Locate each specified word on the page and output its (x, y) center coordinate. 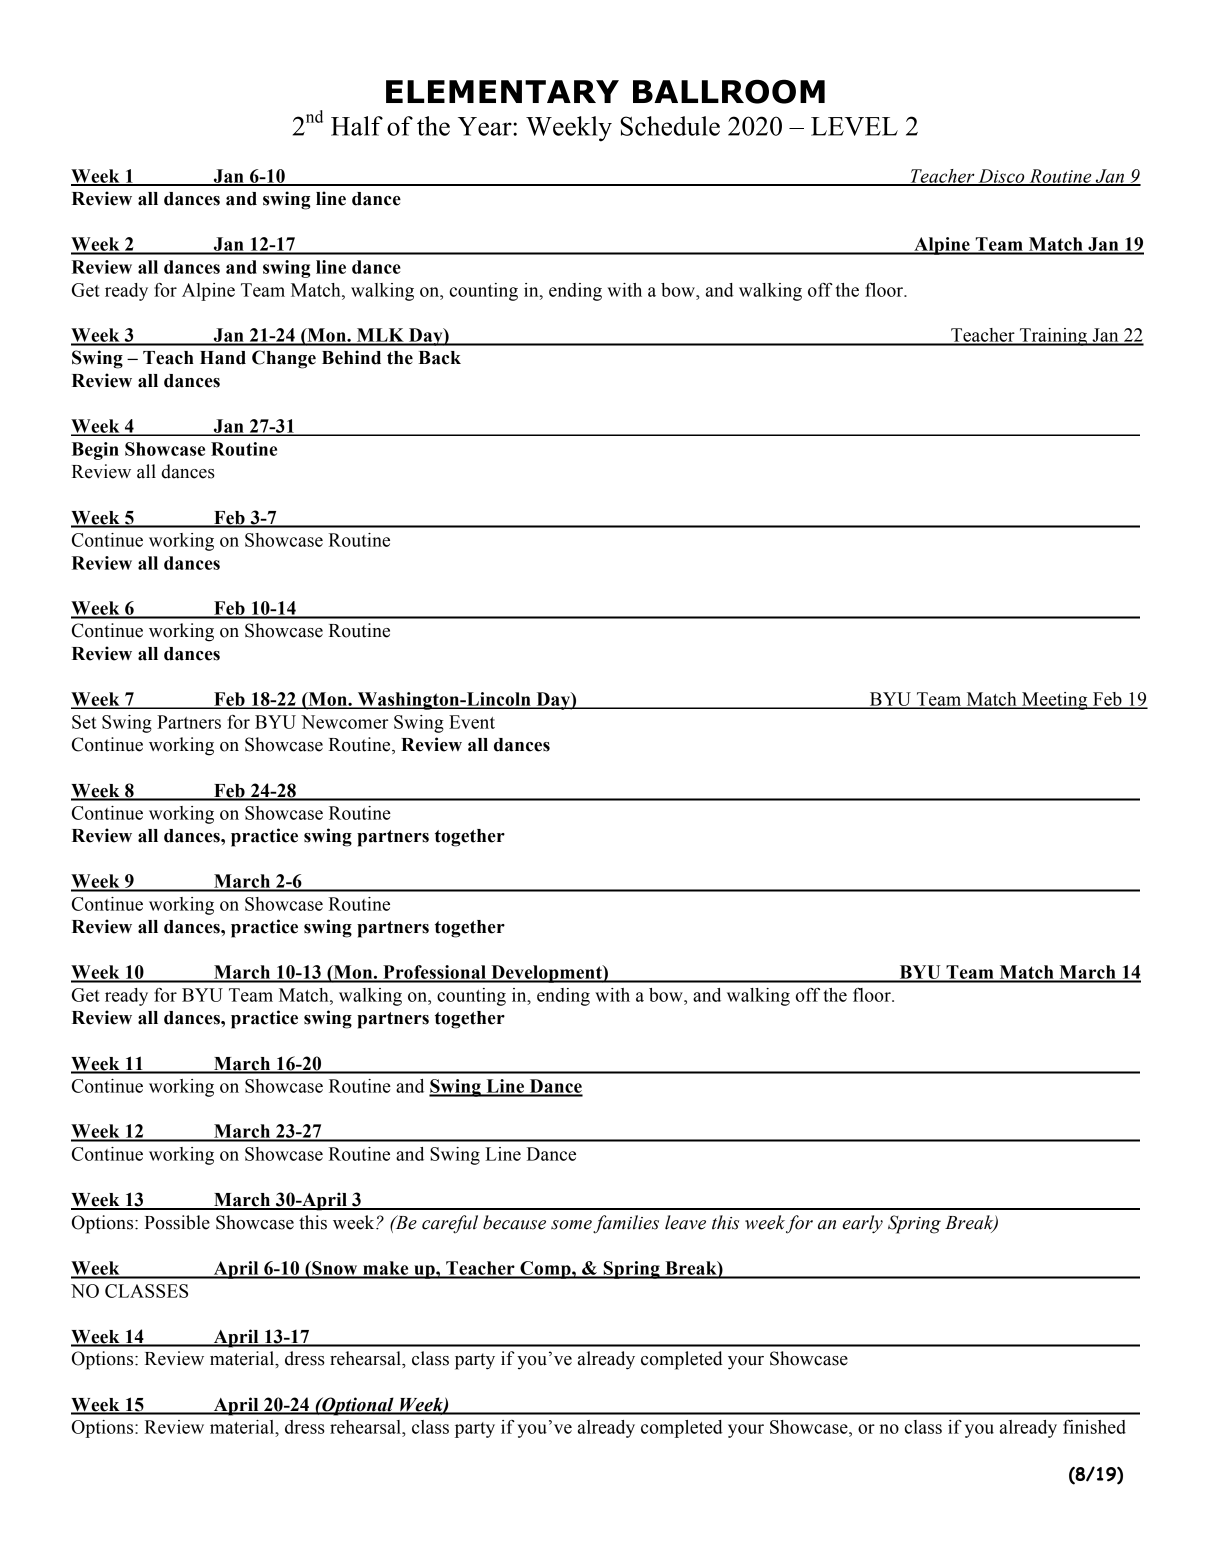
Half (357, 126)
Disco (1001, 177)
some (571, 1225)
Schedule (670, 126)
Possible (177, 1222)
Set (84, 722)
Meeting (1055, 701)
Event (472, 722)
